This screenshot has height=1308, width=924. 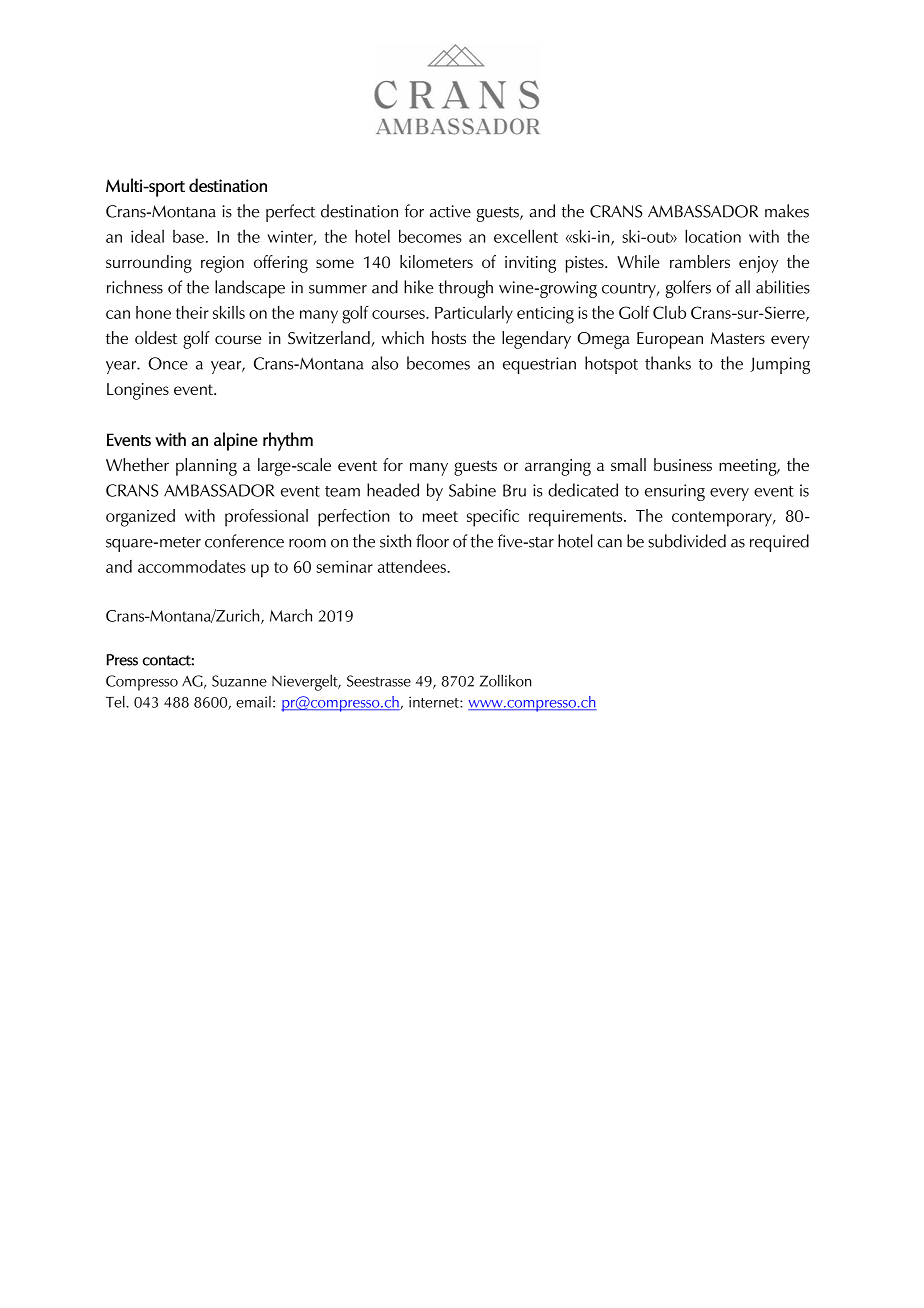 What do you see at coordinates (450, 211) in the screenshot?
I see `active` at bounding box center [450, 211].
